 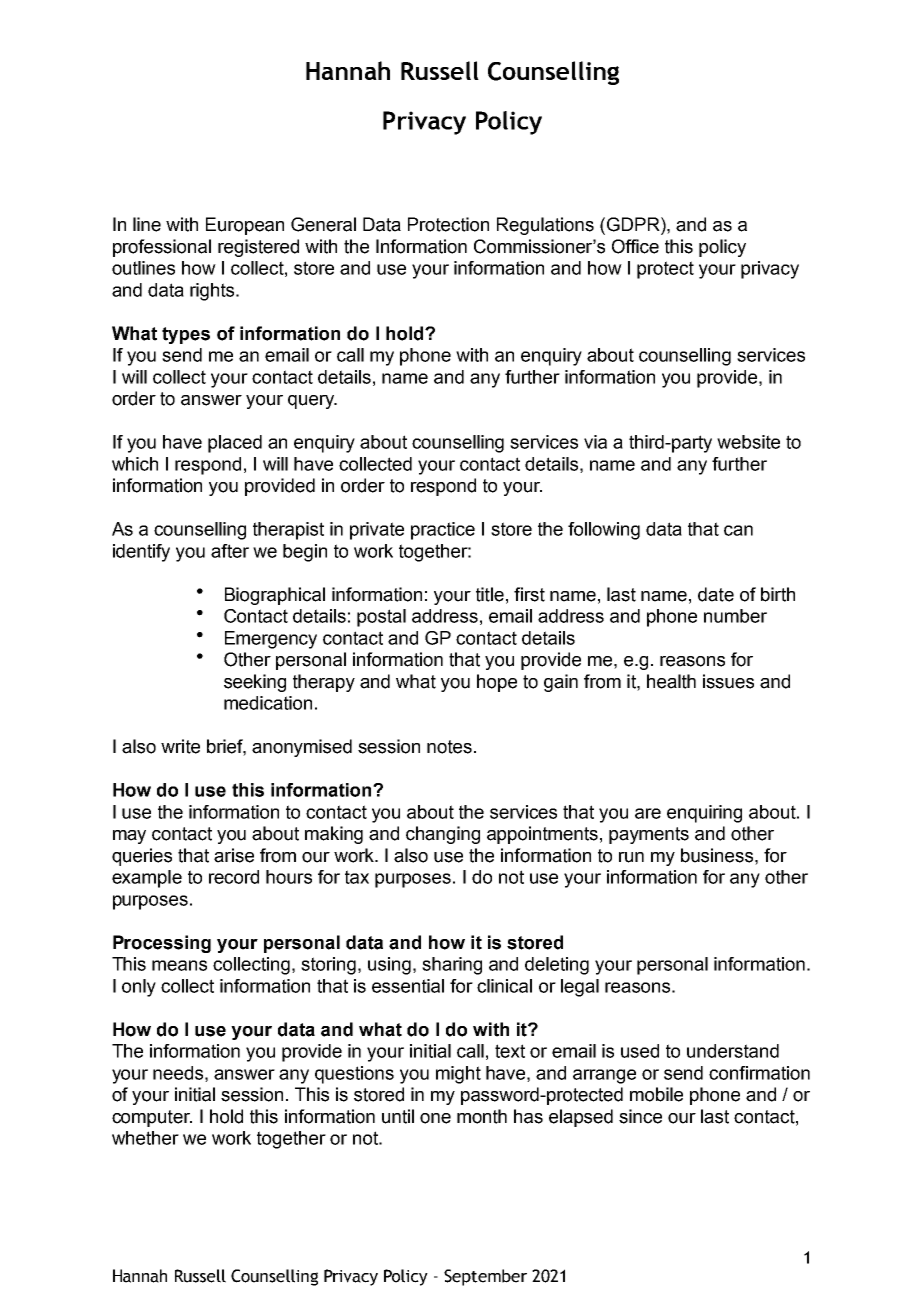 What do you see at coordinates (213, 292) in the screenshot?
I see `rights` at bounding box center [213, 292].
